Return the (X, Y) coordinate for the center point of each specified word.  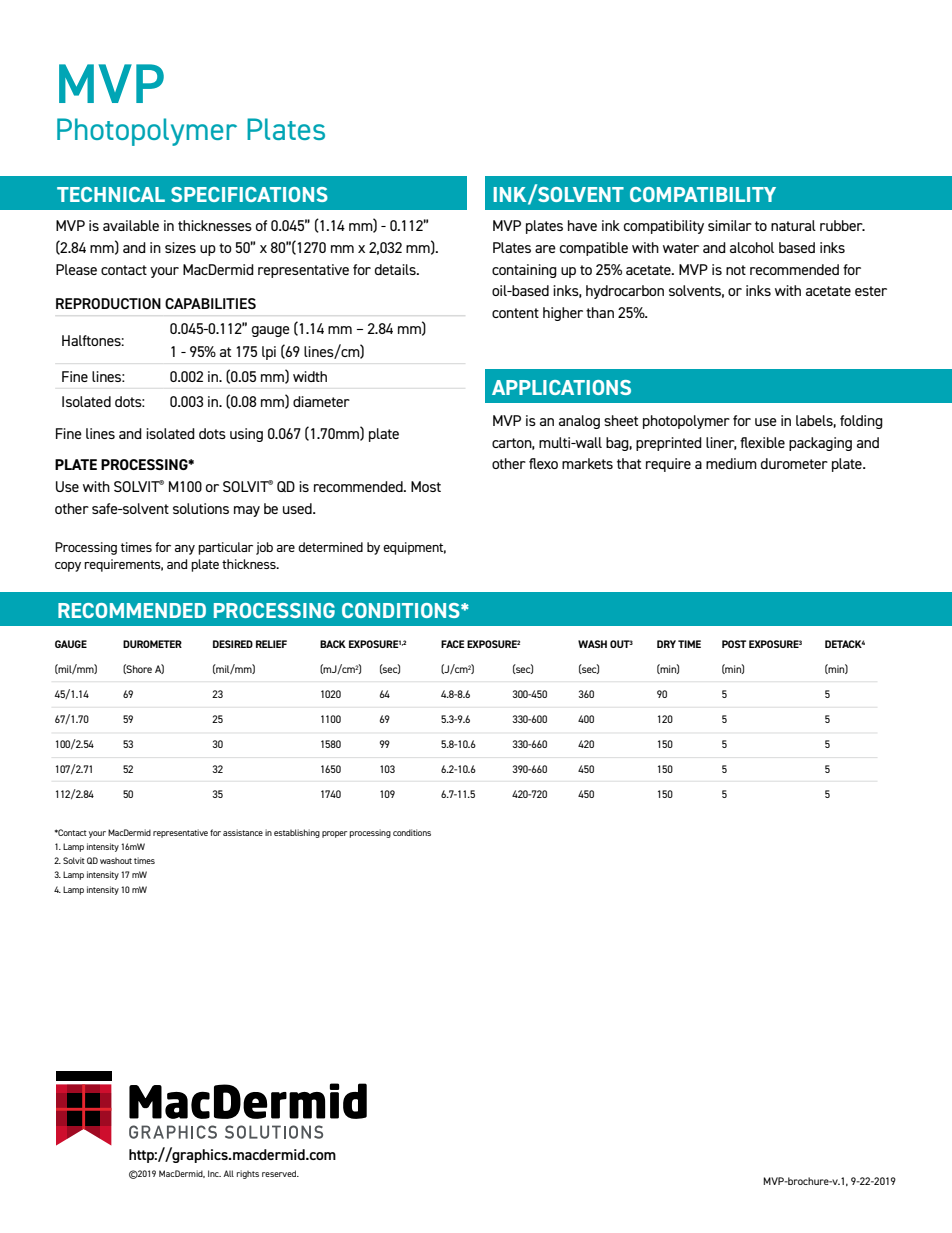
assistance (243, 832)
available (131, 225)
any (185, 550)
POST (734, 644)
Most (426, 486)
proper (334, 834)
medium (731, 463)
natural (793, 225)
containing (524, 271)
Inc (214, 1173)
